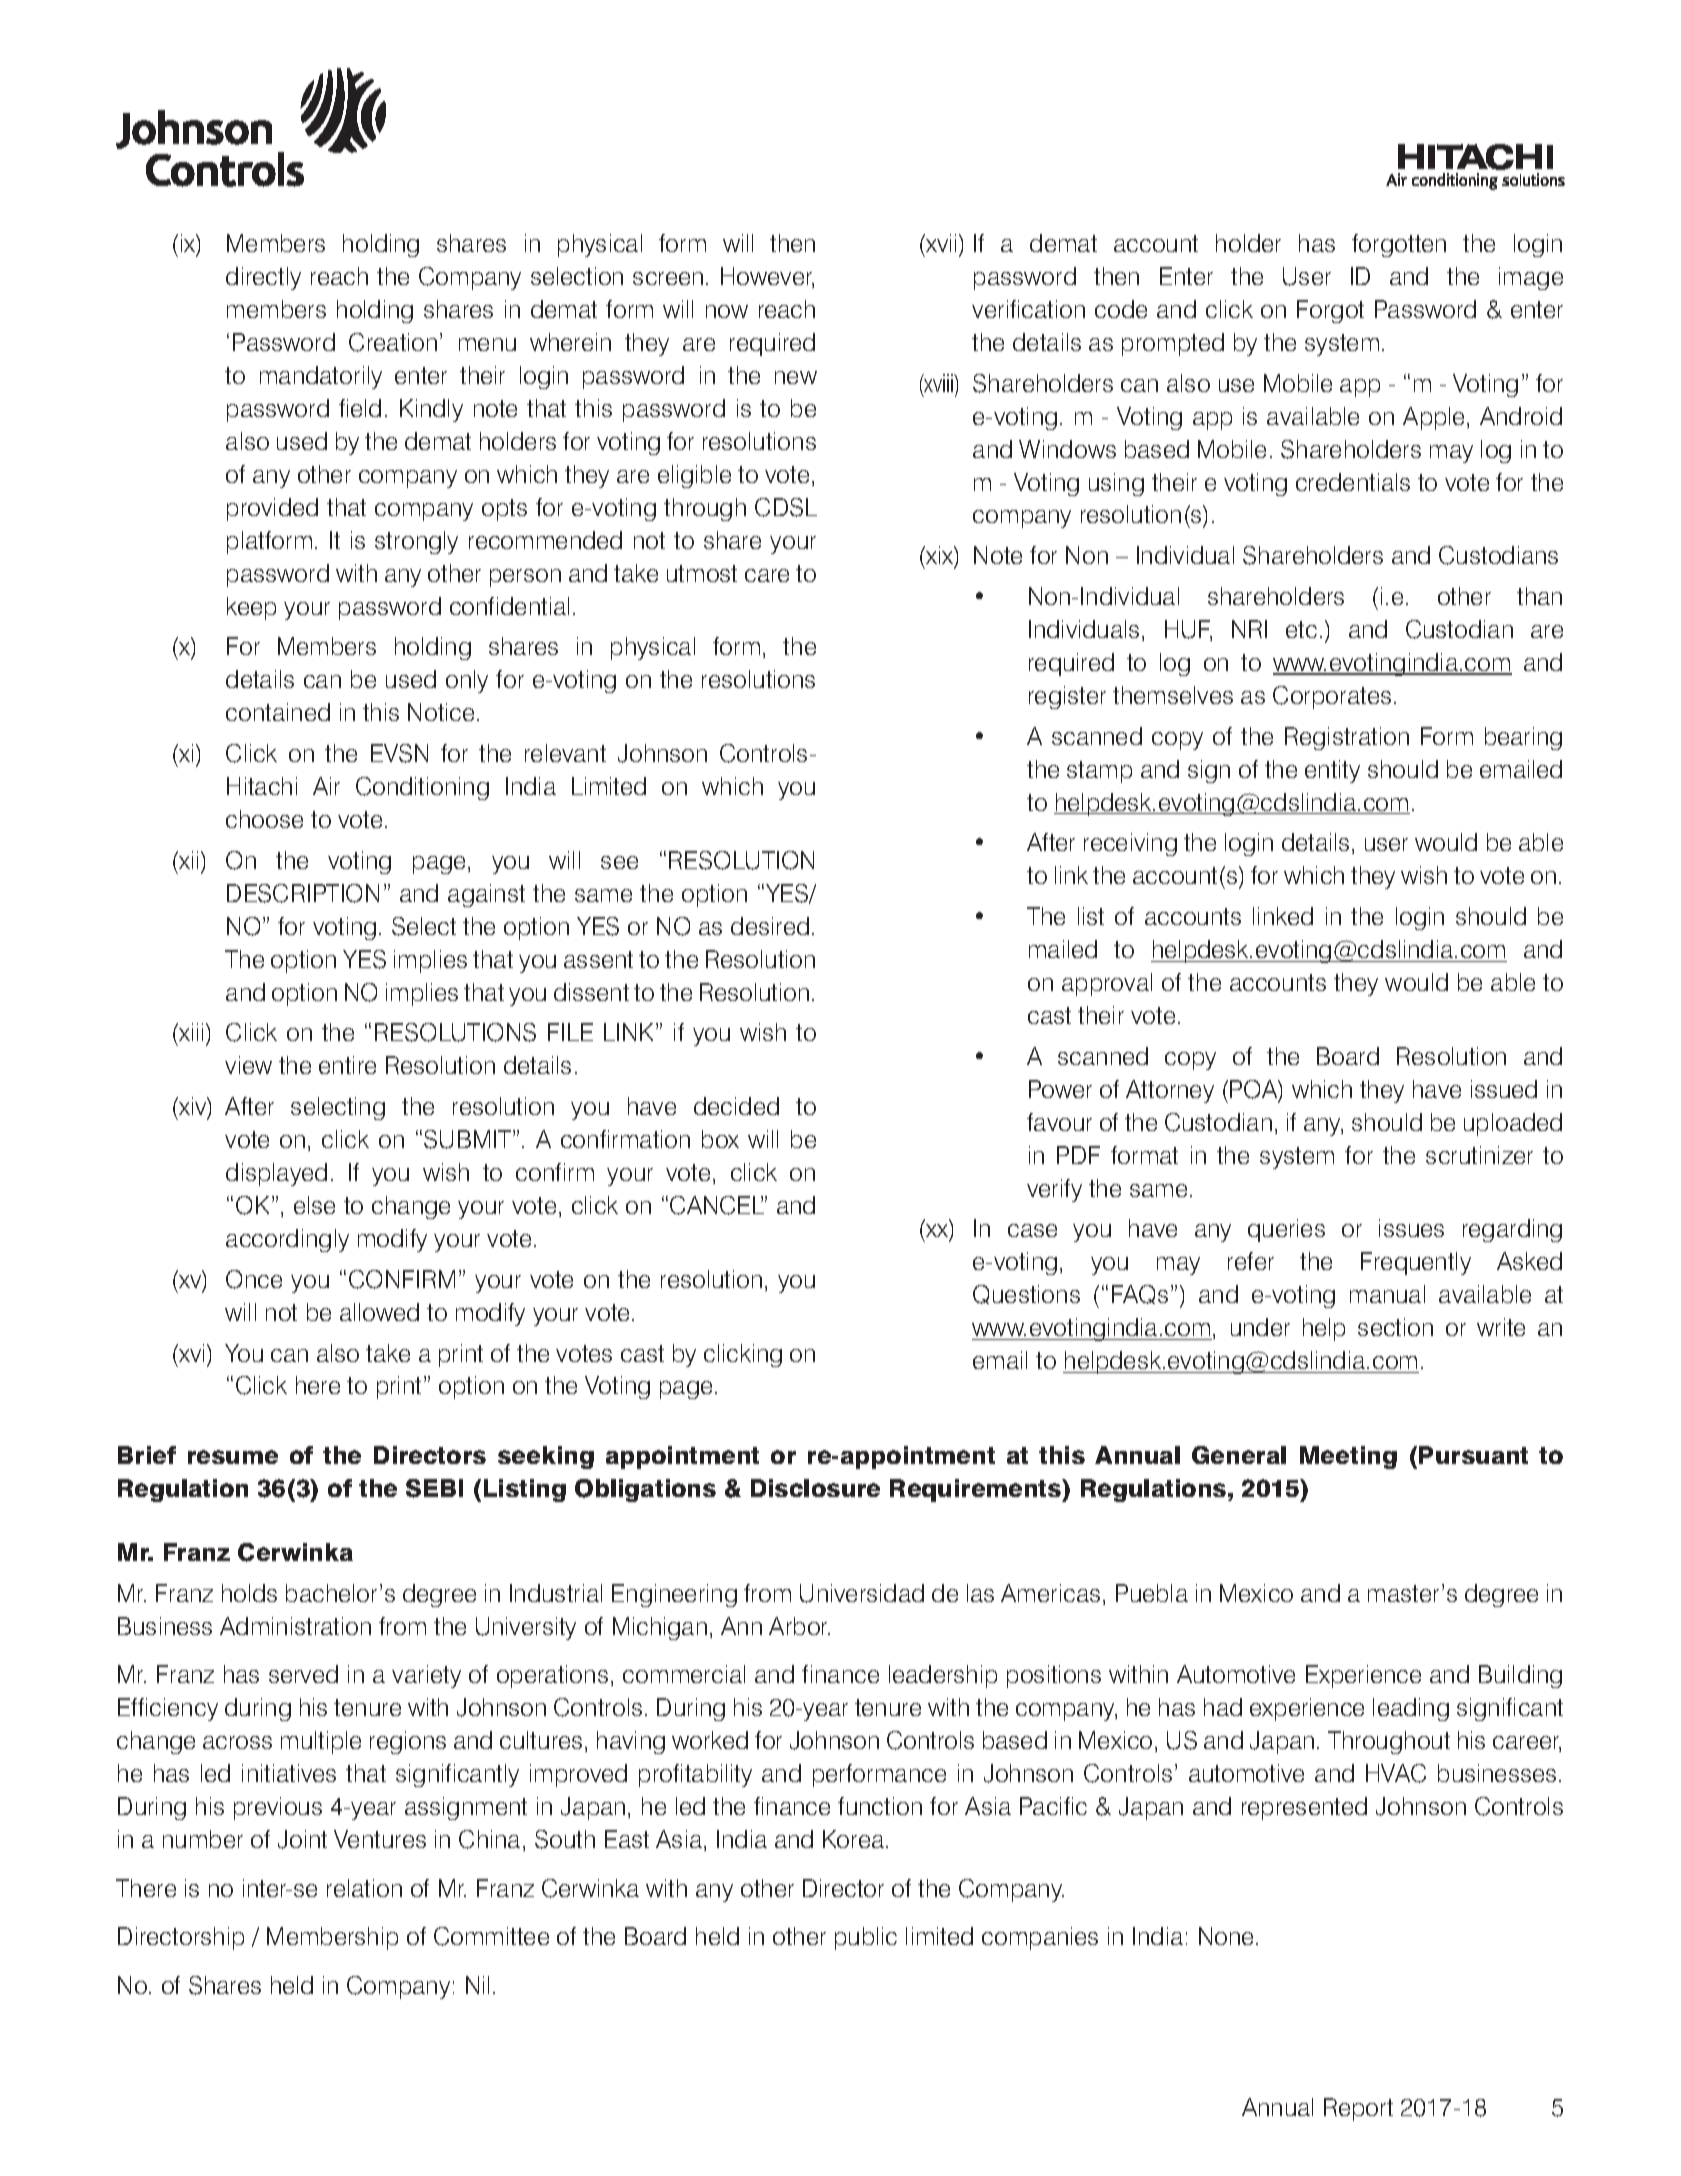 The image size is (1681, 2176). I want to click on Apple, so click(1433, 418).
